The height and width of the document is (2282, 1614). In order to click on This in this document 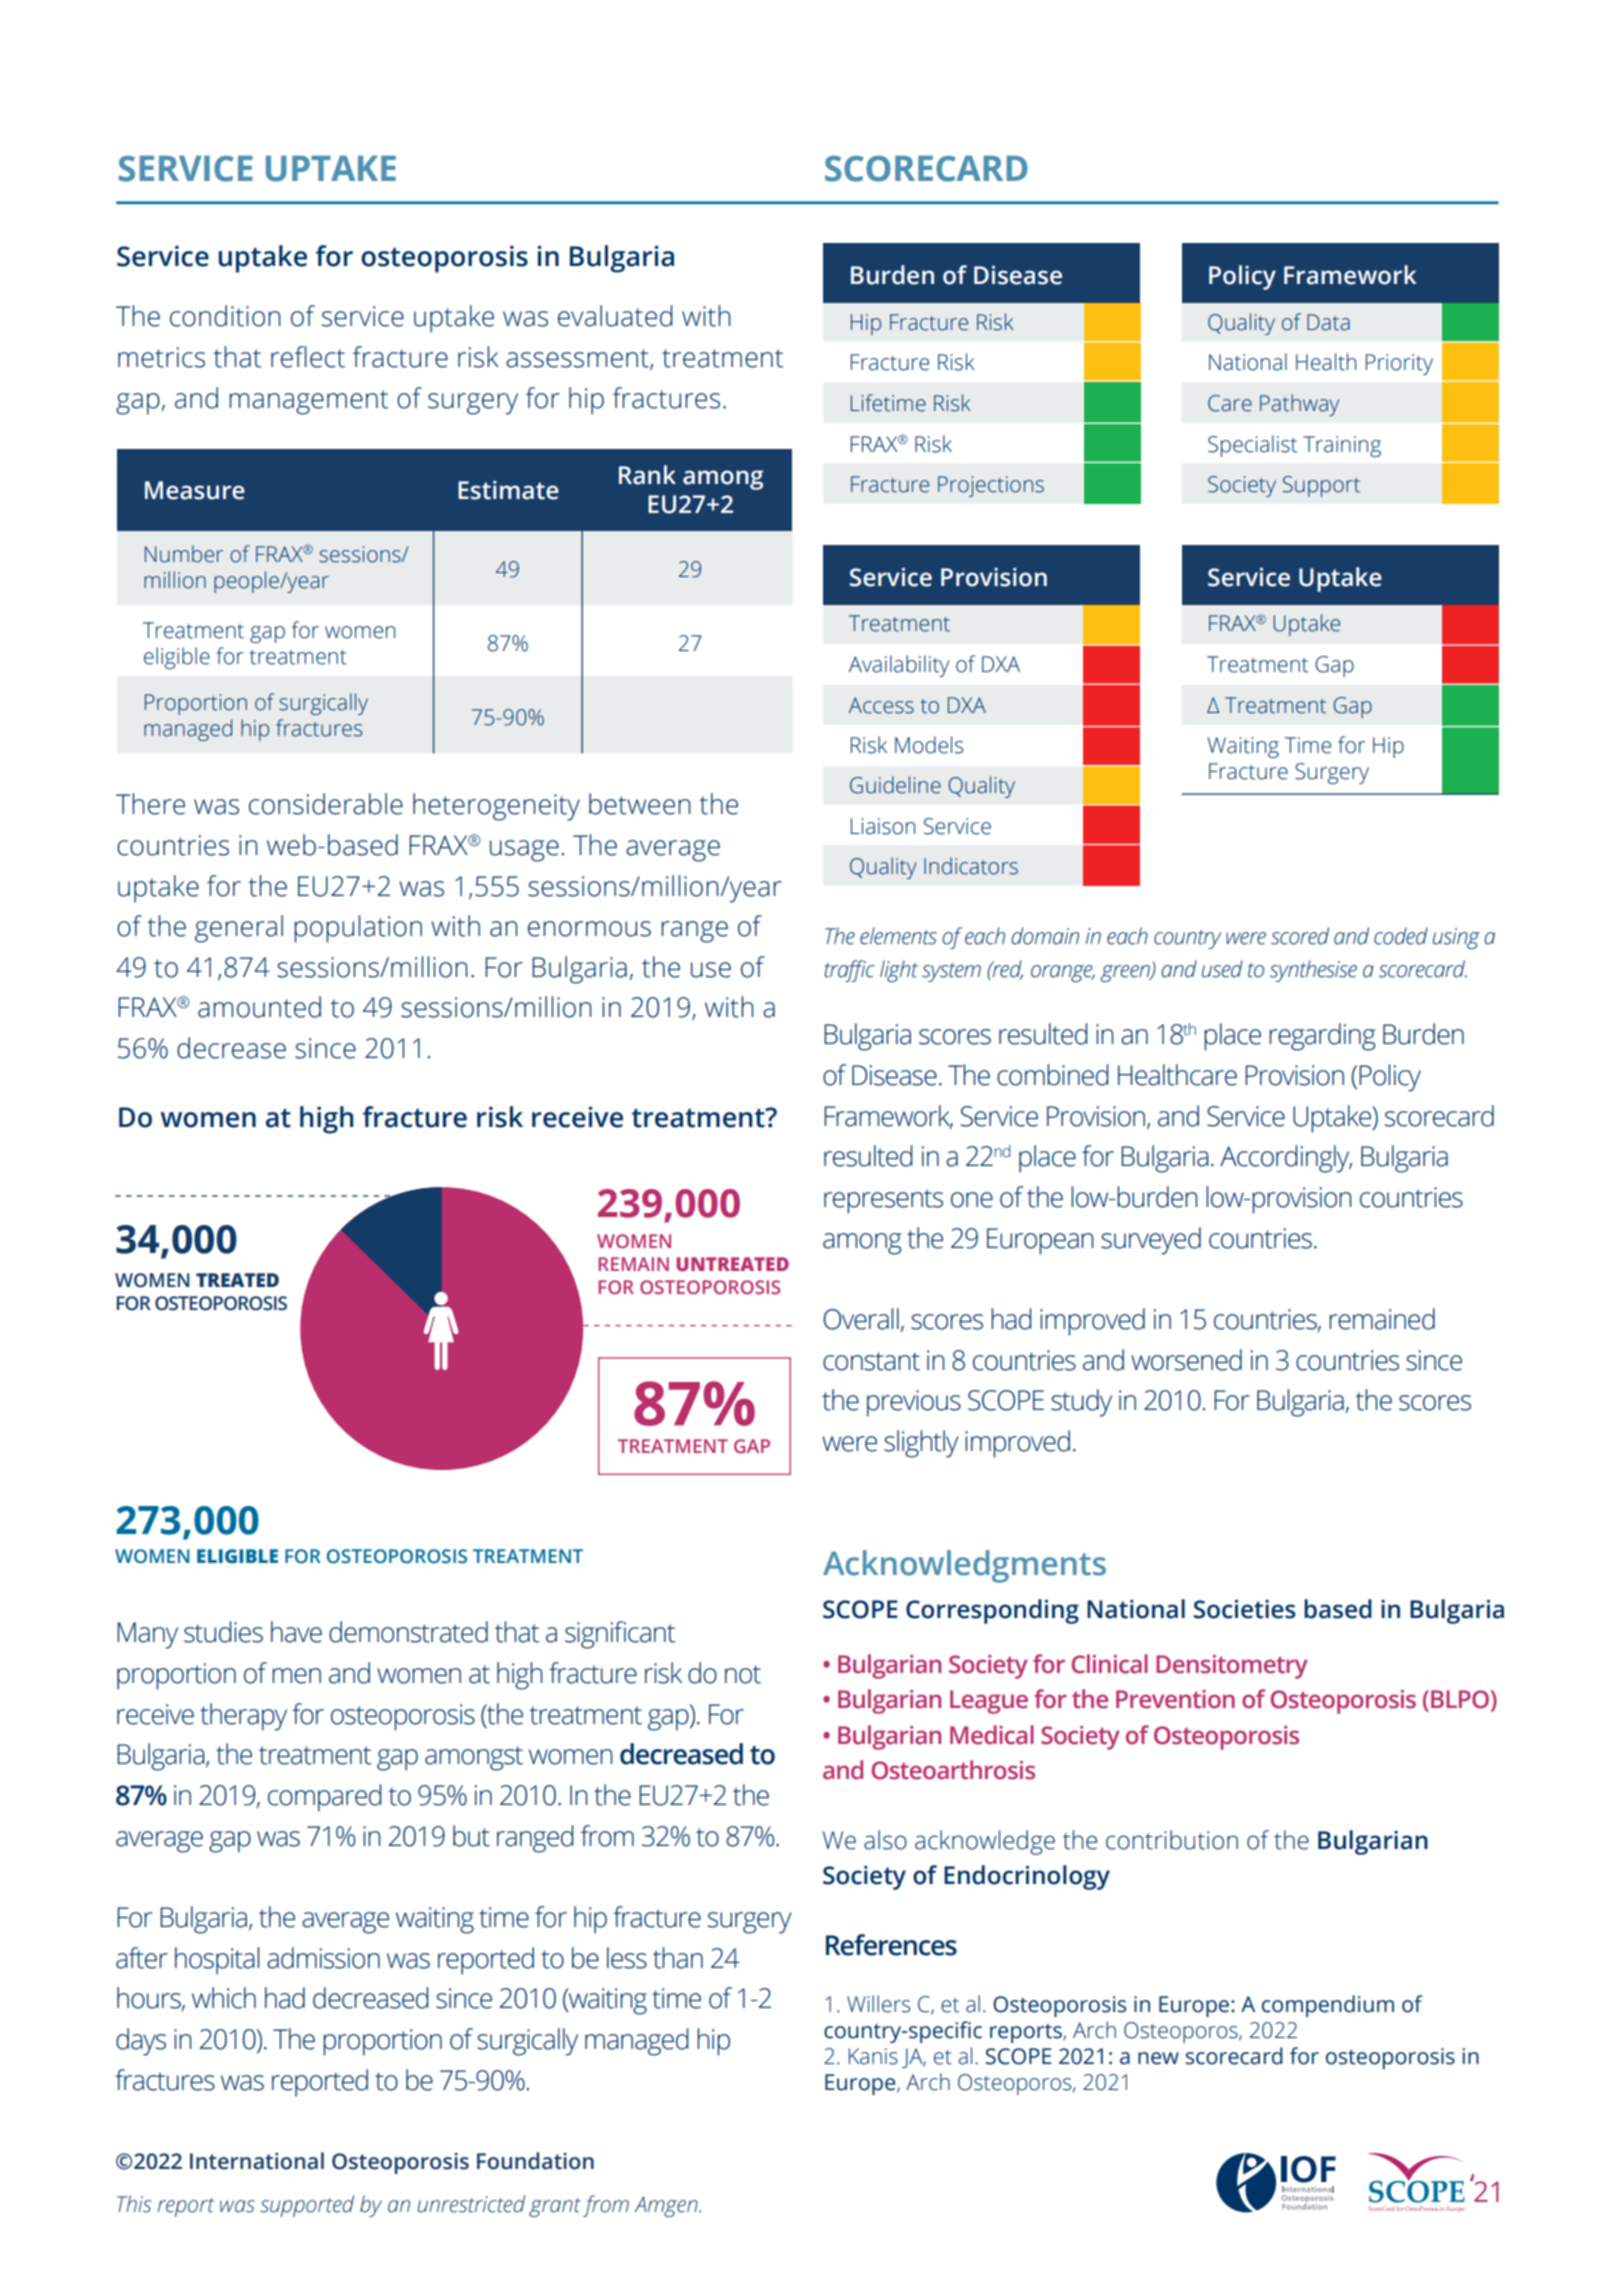, I will do `click(134, 2204)`.
